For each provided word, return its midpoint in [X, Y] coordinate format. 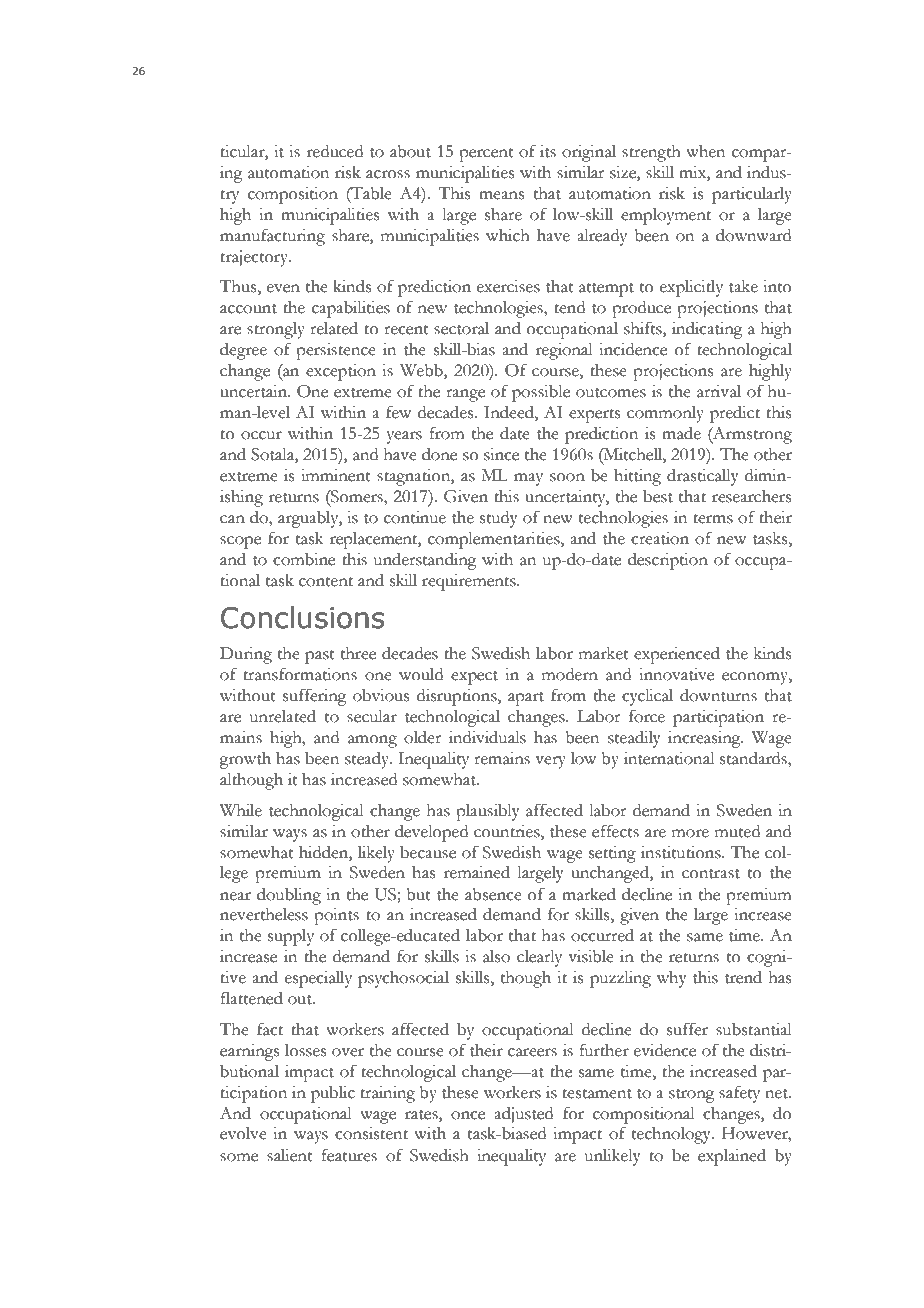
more [690, 833]
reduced [335, 151]
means [501, 195]
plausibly [488, 812]
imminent [336, 475]
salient [290, 1155]
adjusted [523, 1115]
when [705, 151]
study [499, 519]
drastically [703, 477]
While [241, 810]
